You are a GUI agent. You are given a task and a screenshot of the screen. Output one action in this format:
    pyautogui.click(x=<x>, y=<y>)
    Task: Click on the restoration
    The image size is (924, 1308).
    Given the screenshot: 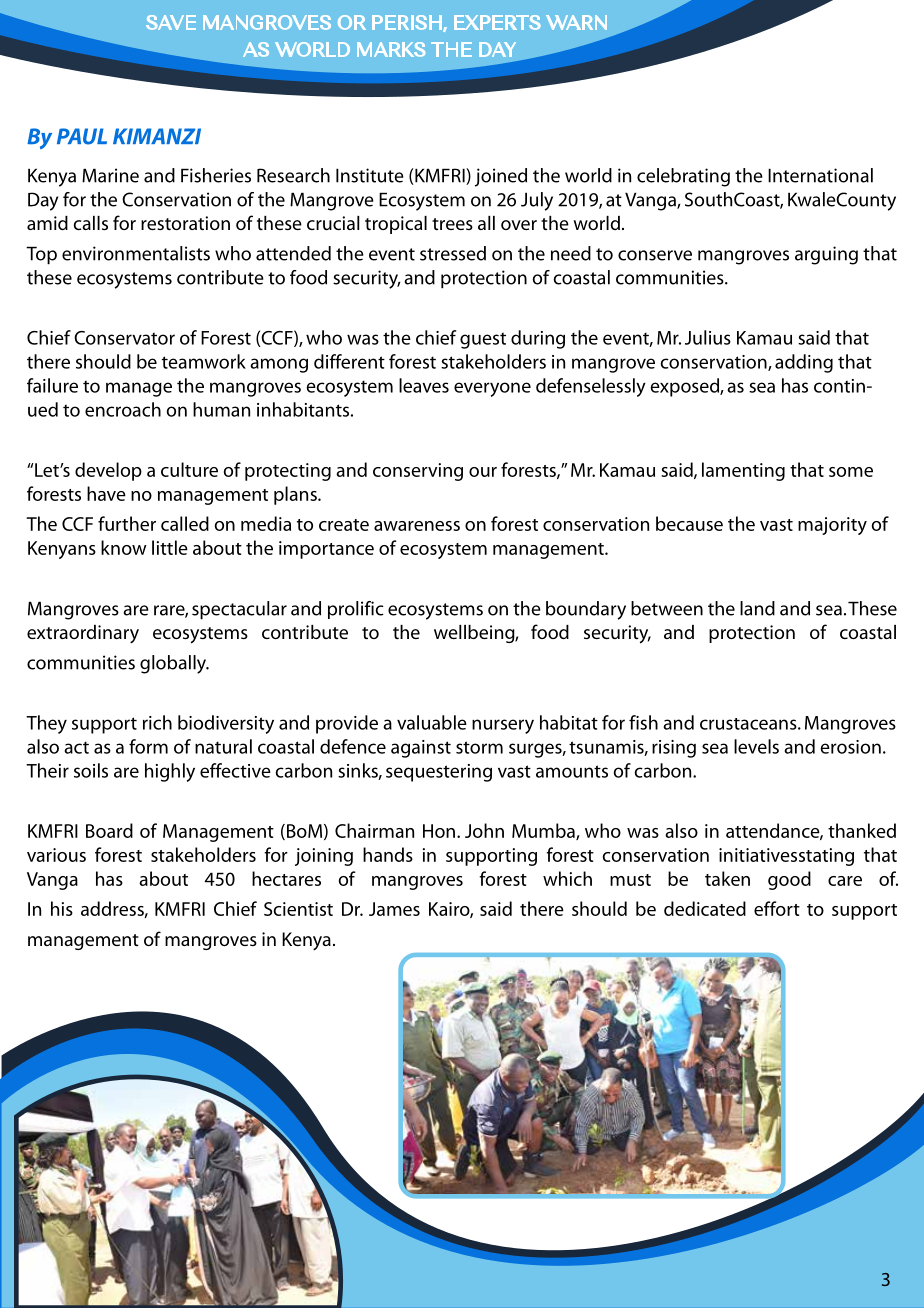 What is the action you would take?
    pyautogui.click(x=185, y=223)
